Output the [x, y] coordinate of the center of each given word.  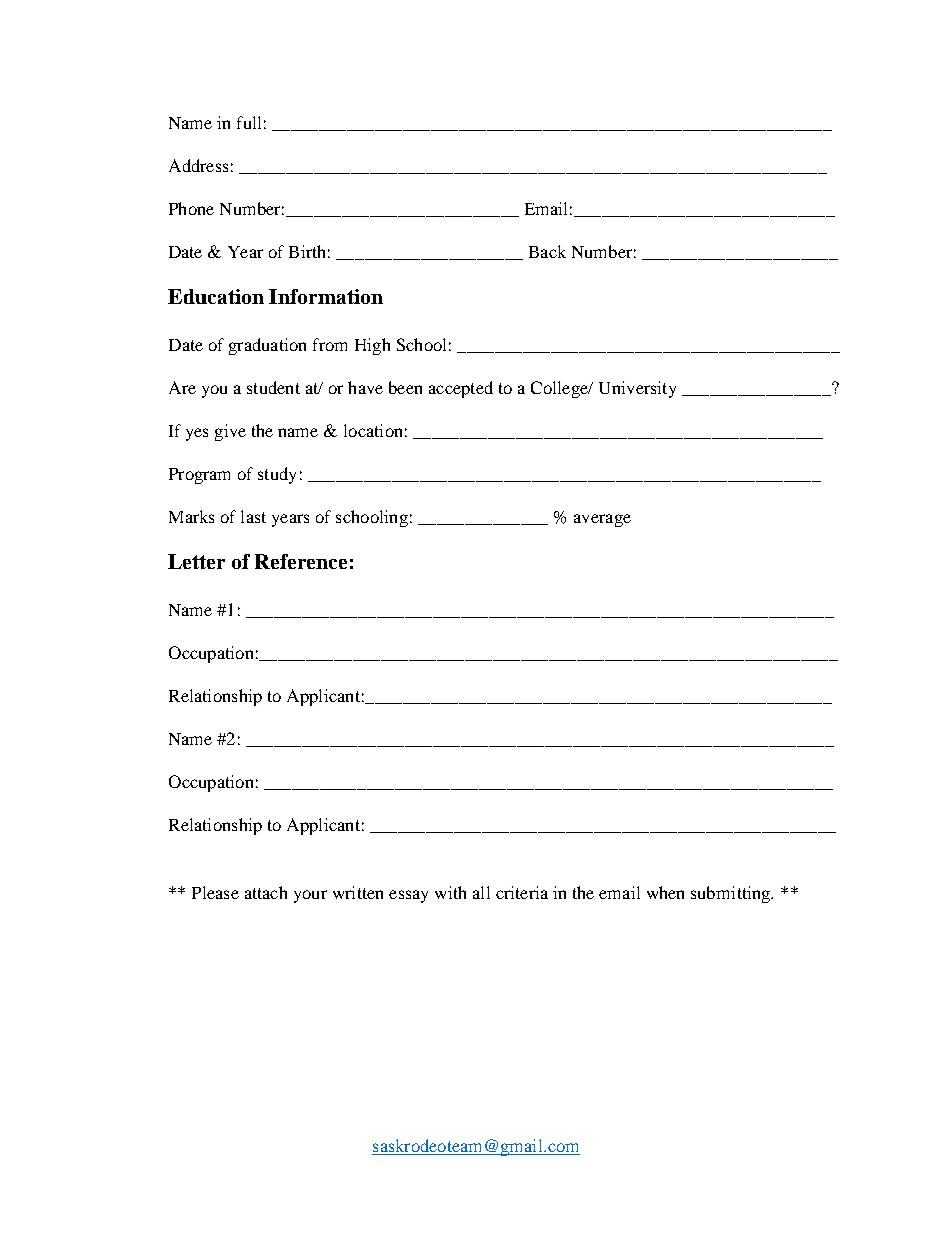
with [450, 892]
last [253, 516]
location [373, 430]
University [637, 389]
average [602, 520]
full [249, 122]
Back [547, 251]
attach [266, 892]
